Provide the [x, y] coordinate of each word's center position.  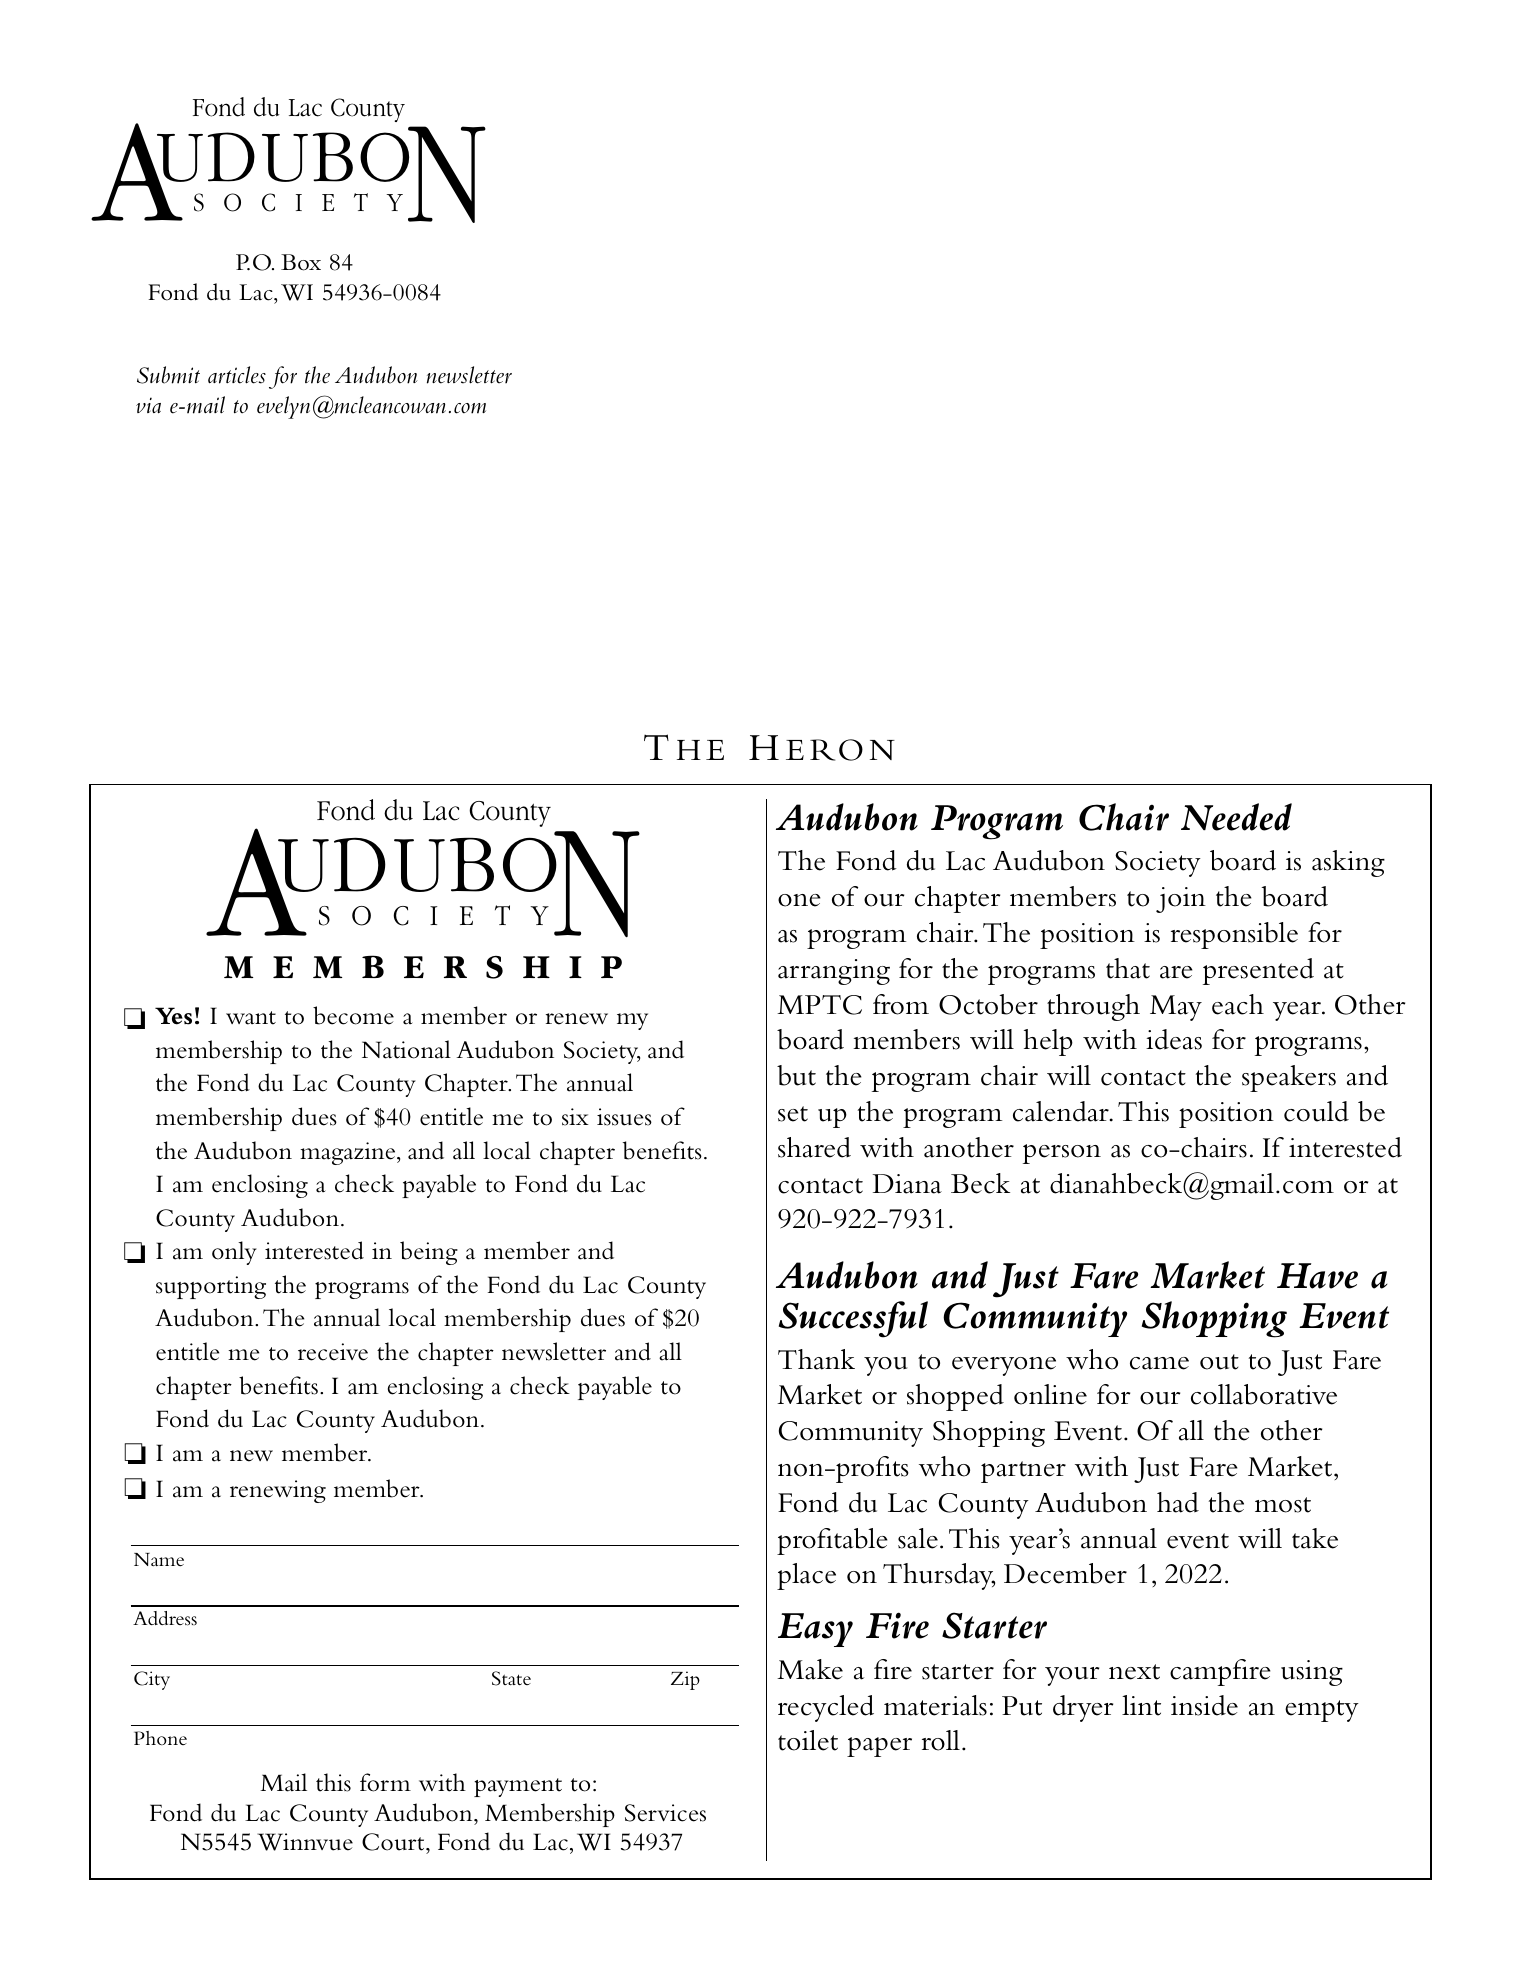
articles [237, 375]
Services [665, 1813]
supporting [211, 1287]
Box [301, 262]
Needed [1236, 817]
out [1219, 1362]
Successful [853, 1319]
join [1181, 900]
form [385, 1782]
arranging [834, 972]
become [353, 1015]
